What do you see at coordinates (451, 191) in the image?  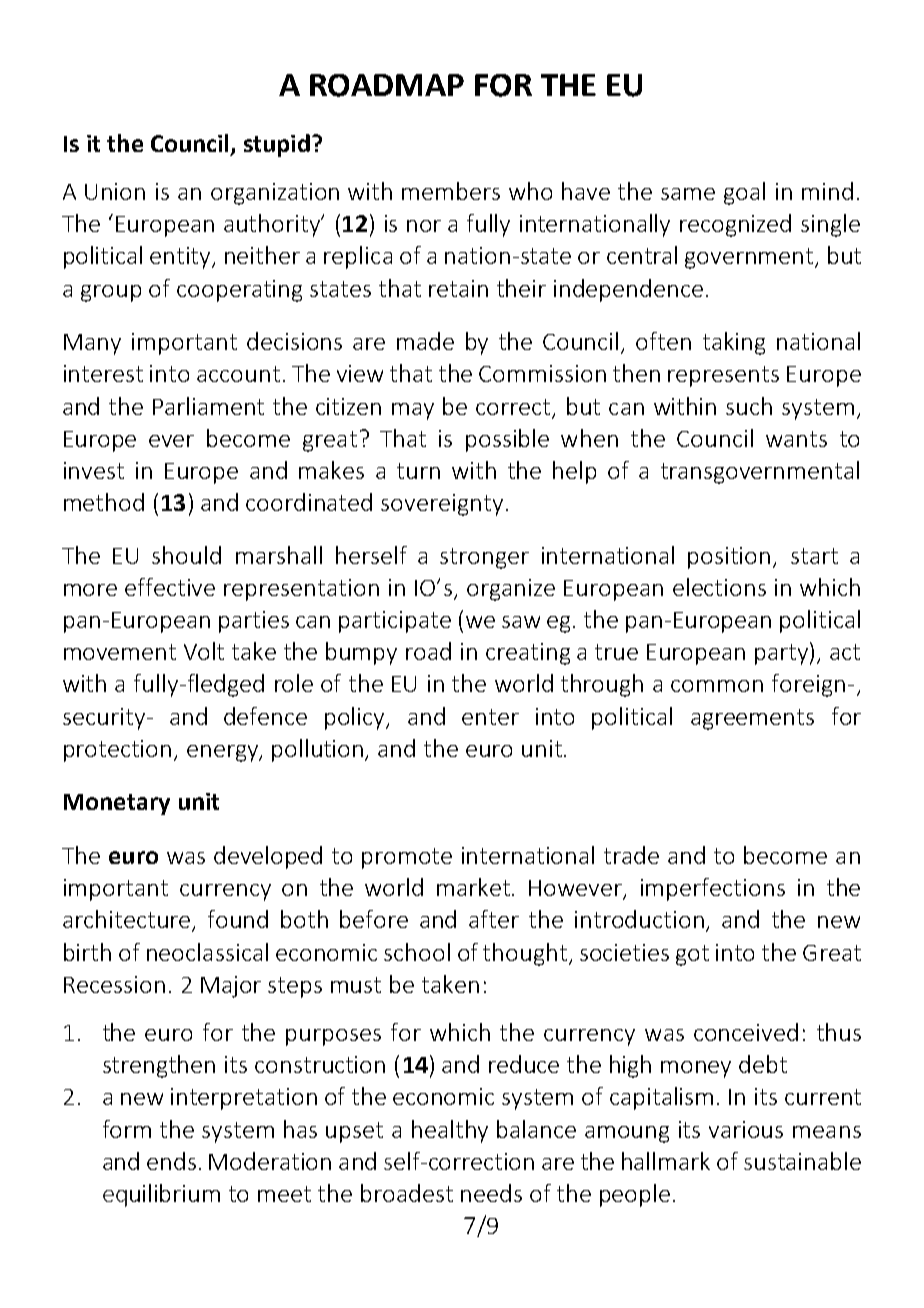 I see `members` at bounding box center [451, 191].
